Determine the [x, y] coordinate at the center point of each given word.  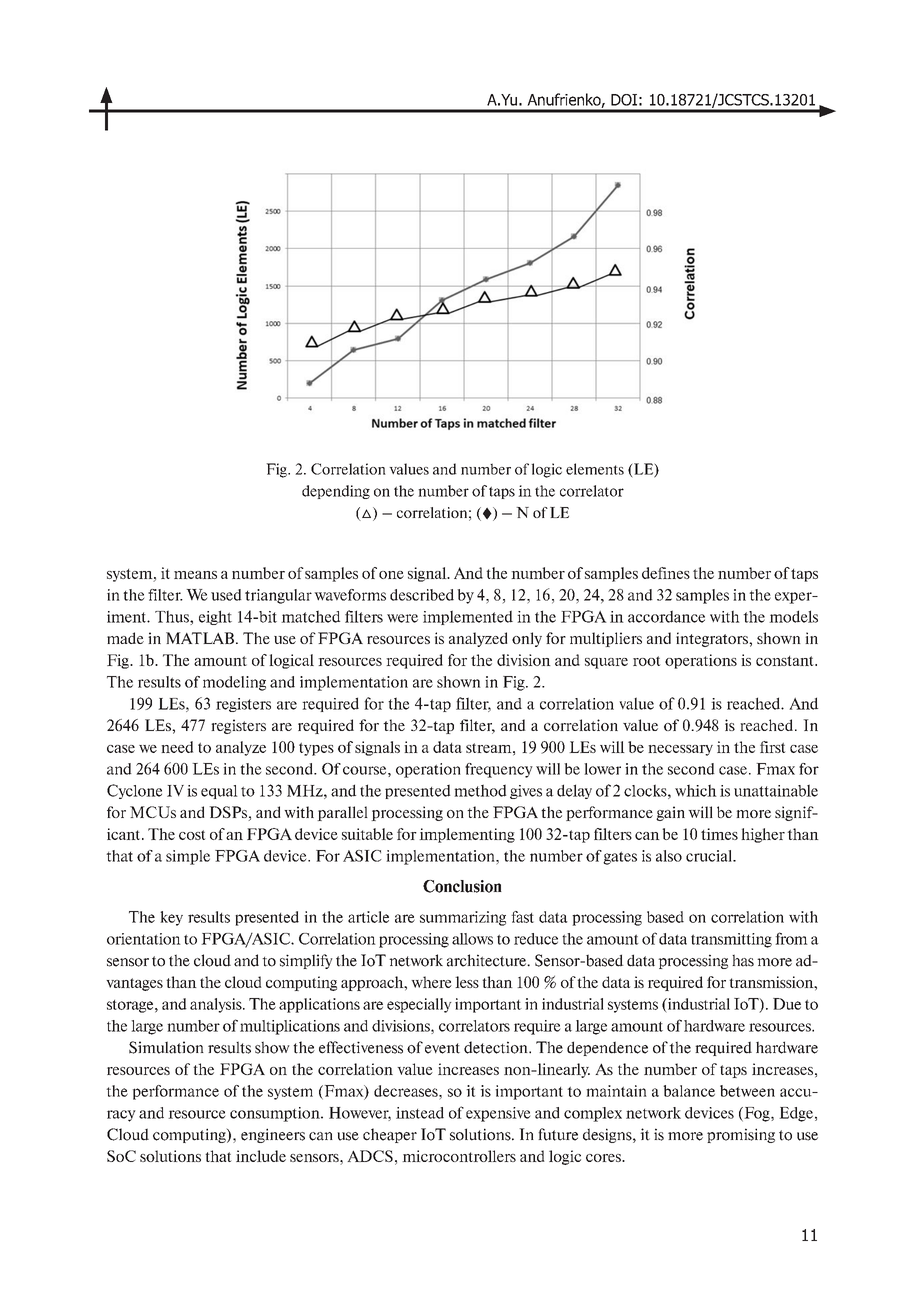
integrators [713, 639]
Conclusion [462, 886]
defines [666, 573]
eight [215, 617]
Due [787, 1004]
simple [188, 857]
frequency [499, 770]
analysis [217, 1005]
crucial [710, 856]
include [261, 1156]
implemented [468, 617]
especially [419, 1005]
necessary [680, 750]
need [177, 747]
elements [595, 469]
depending [336, 492]
